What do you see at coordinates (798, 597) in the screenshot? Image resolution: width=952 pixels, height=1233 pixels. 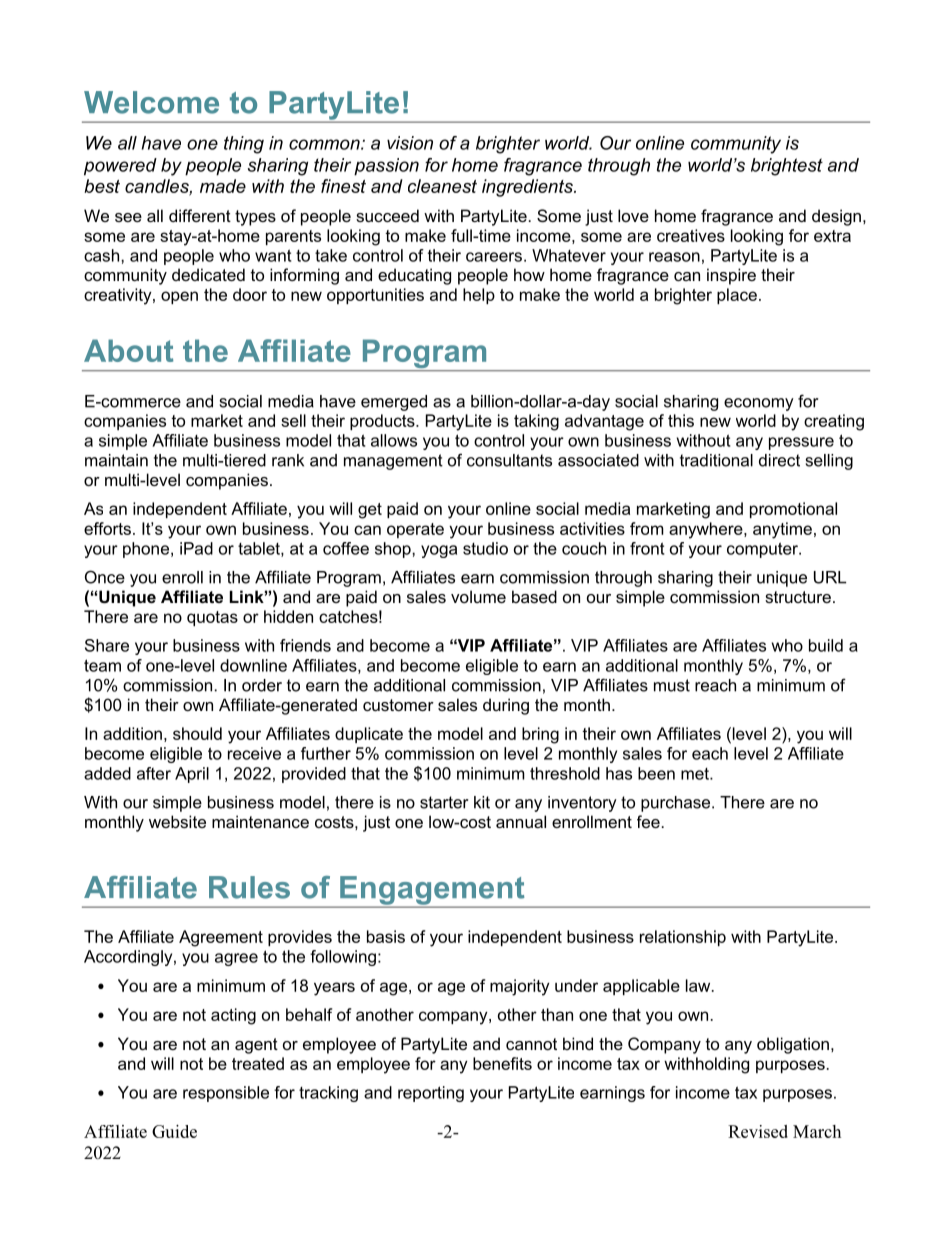 I see `structure` at bounding box center [798, 597].
